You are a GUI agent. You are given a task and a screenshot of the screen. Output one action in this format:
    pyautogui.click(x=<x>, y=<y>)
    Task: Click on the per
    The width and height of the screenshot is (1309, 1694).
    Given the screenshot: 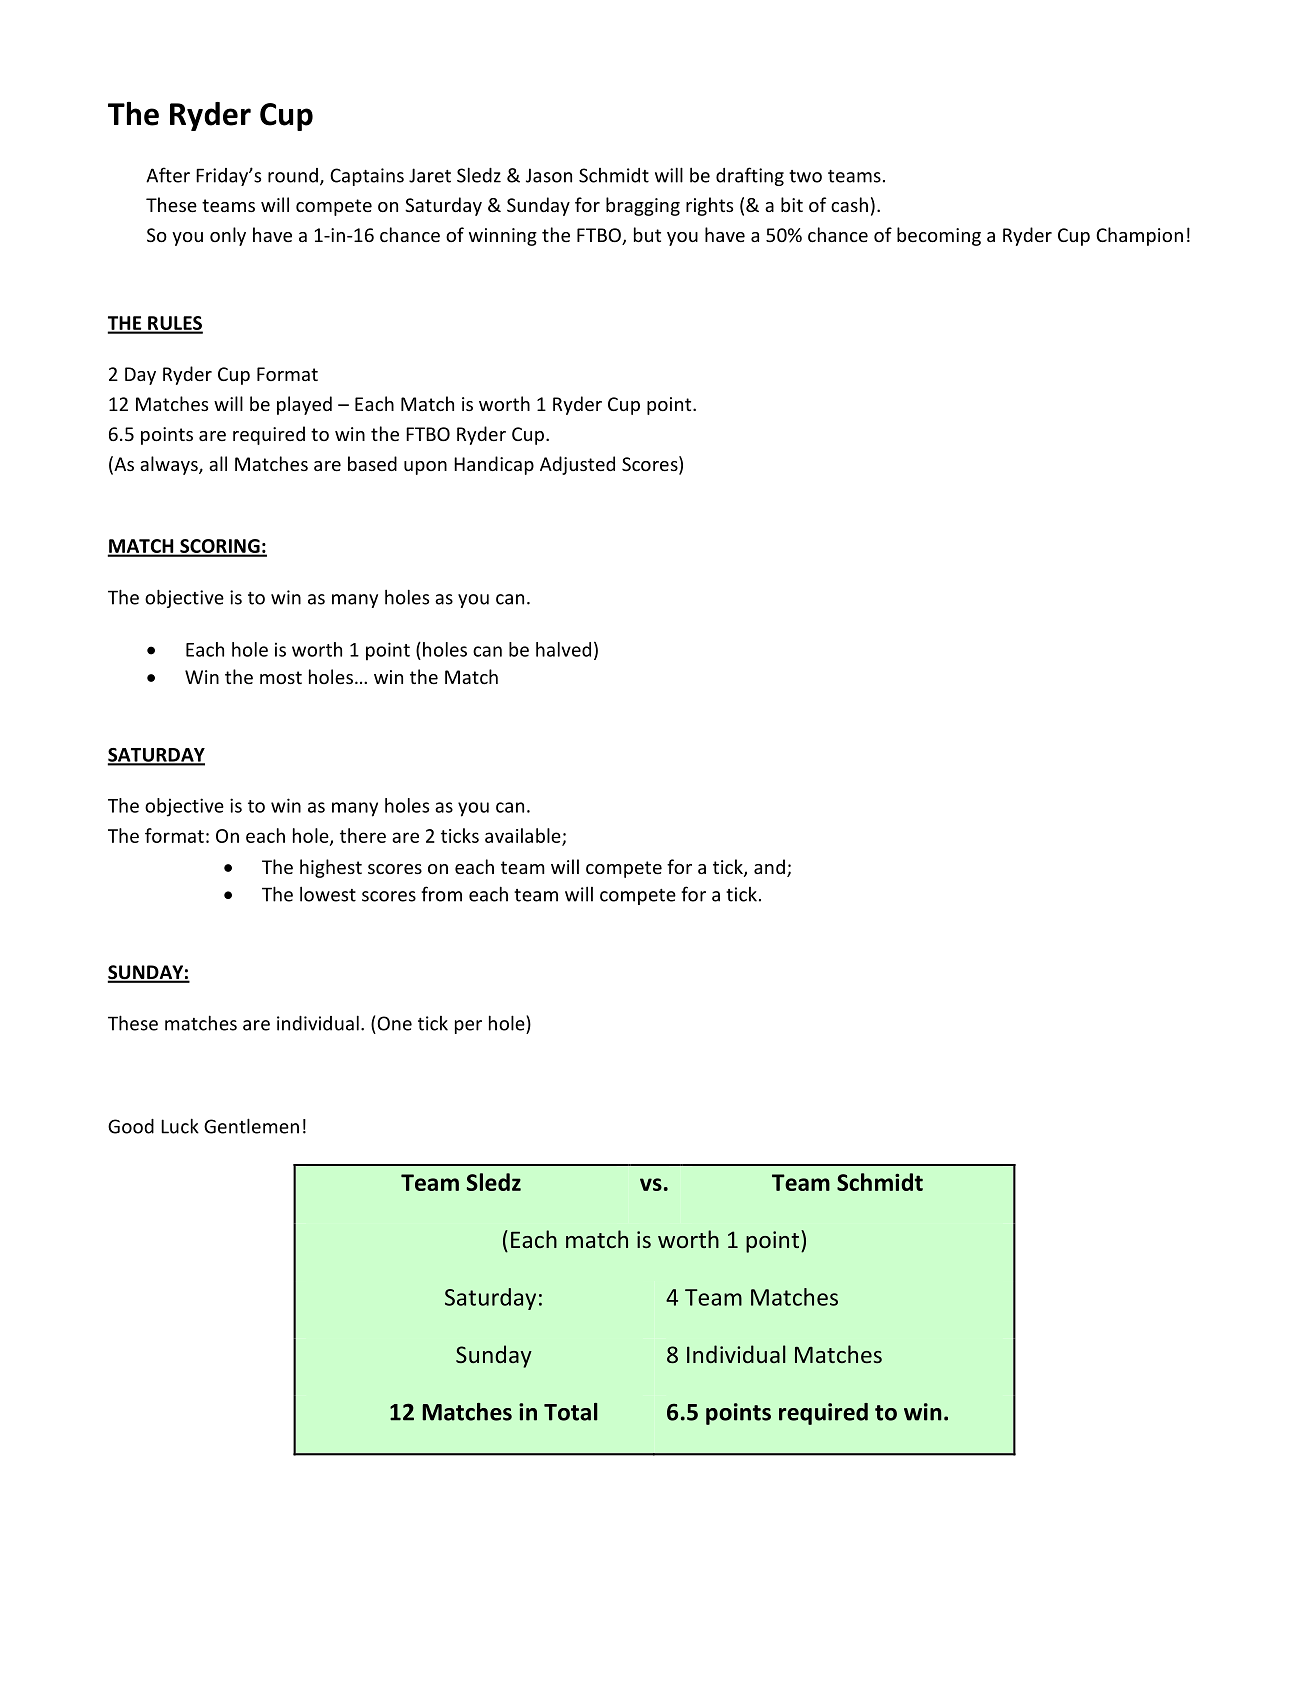 What is the action you would take?
    pyautogui.click(x=468, y=1027)
